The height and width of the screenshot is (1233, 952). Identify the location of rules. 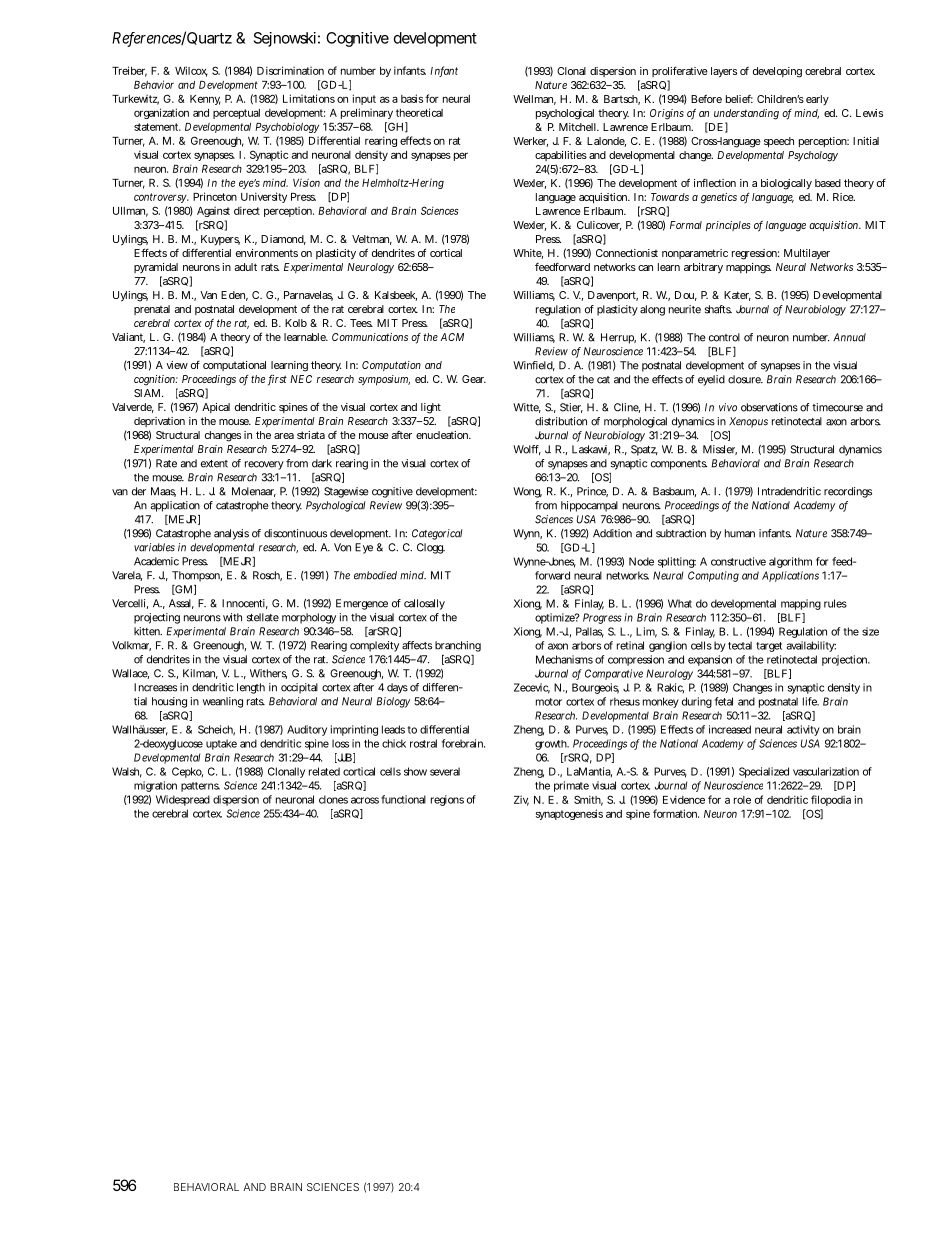
(835, 603).
